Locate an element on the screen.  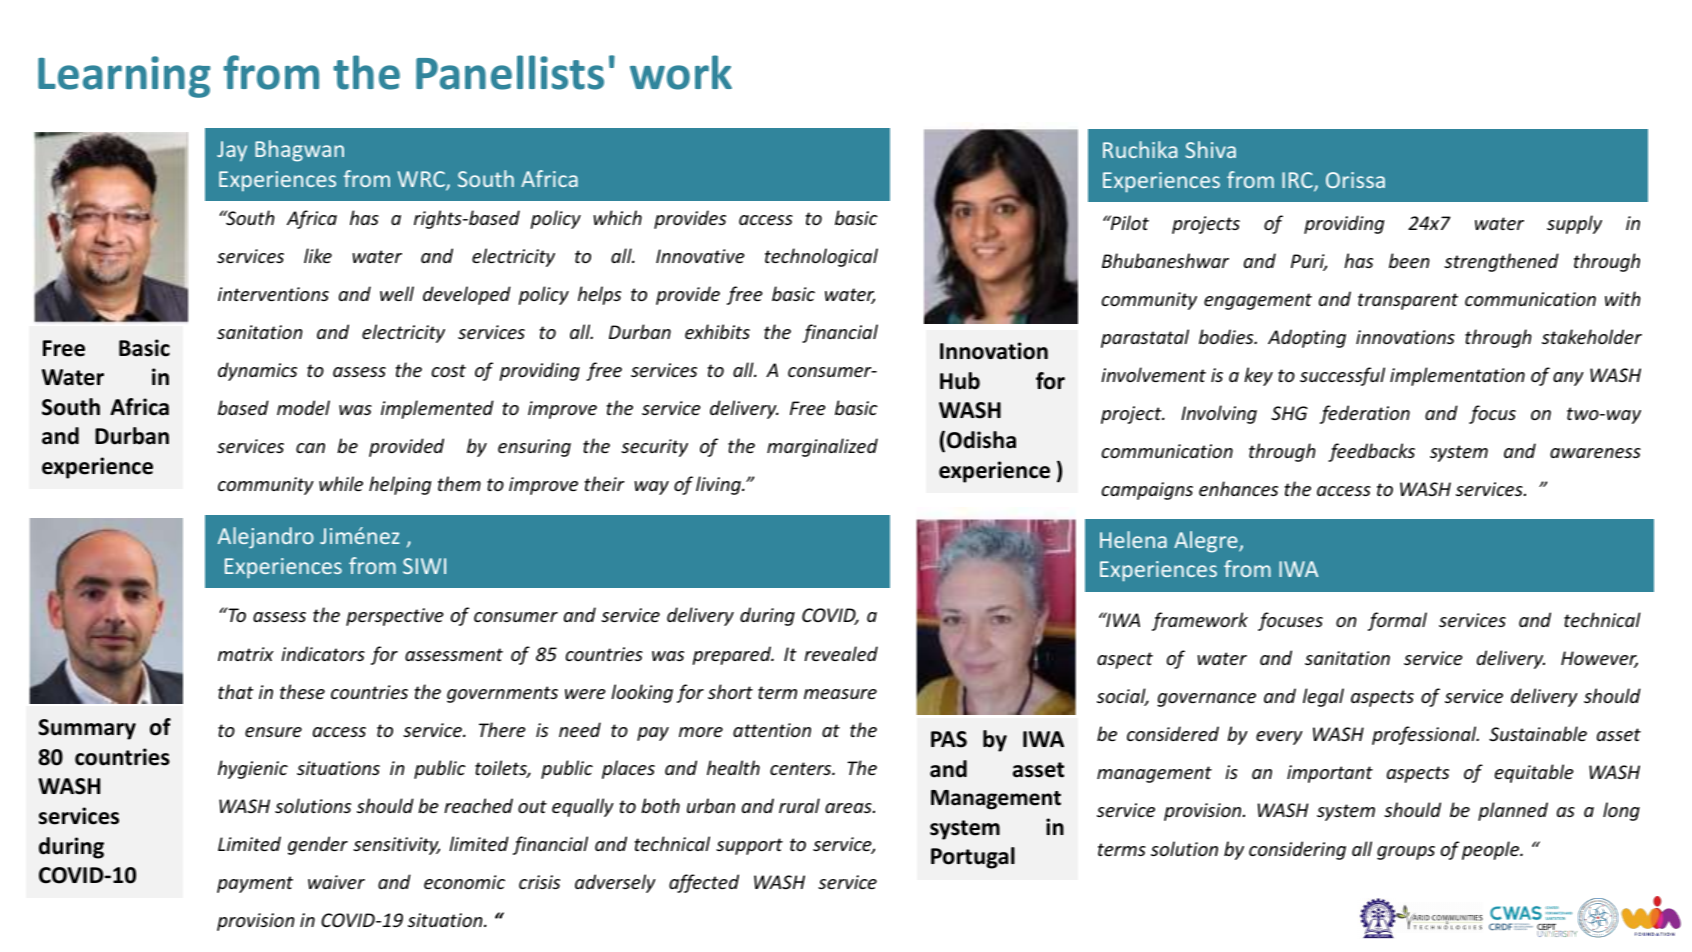
marginalized is located at coordinates (822, 447).
